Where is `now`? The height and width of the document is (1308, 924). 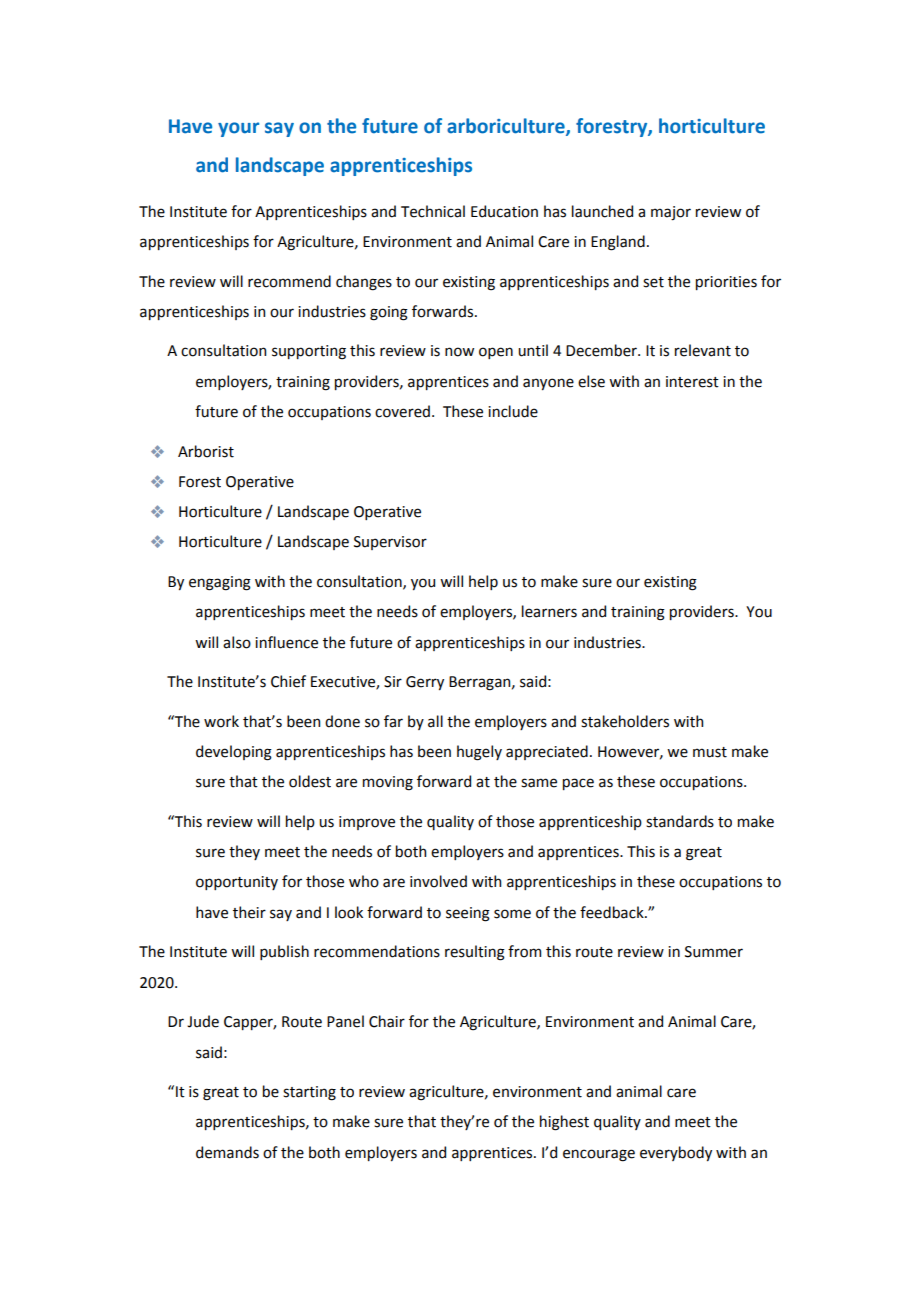
now is located at coordinates (459, 352).
